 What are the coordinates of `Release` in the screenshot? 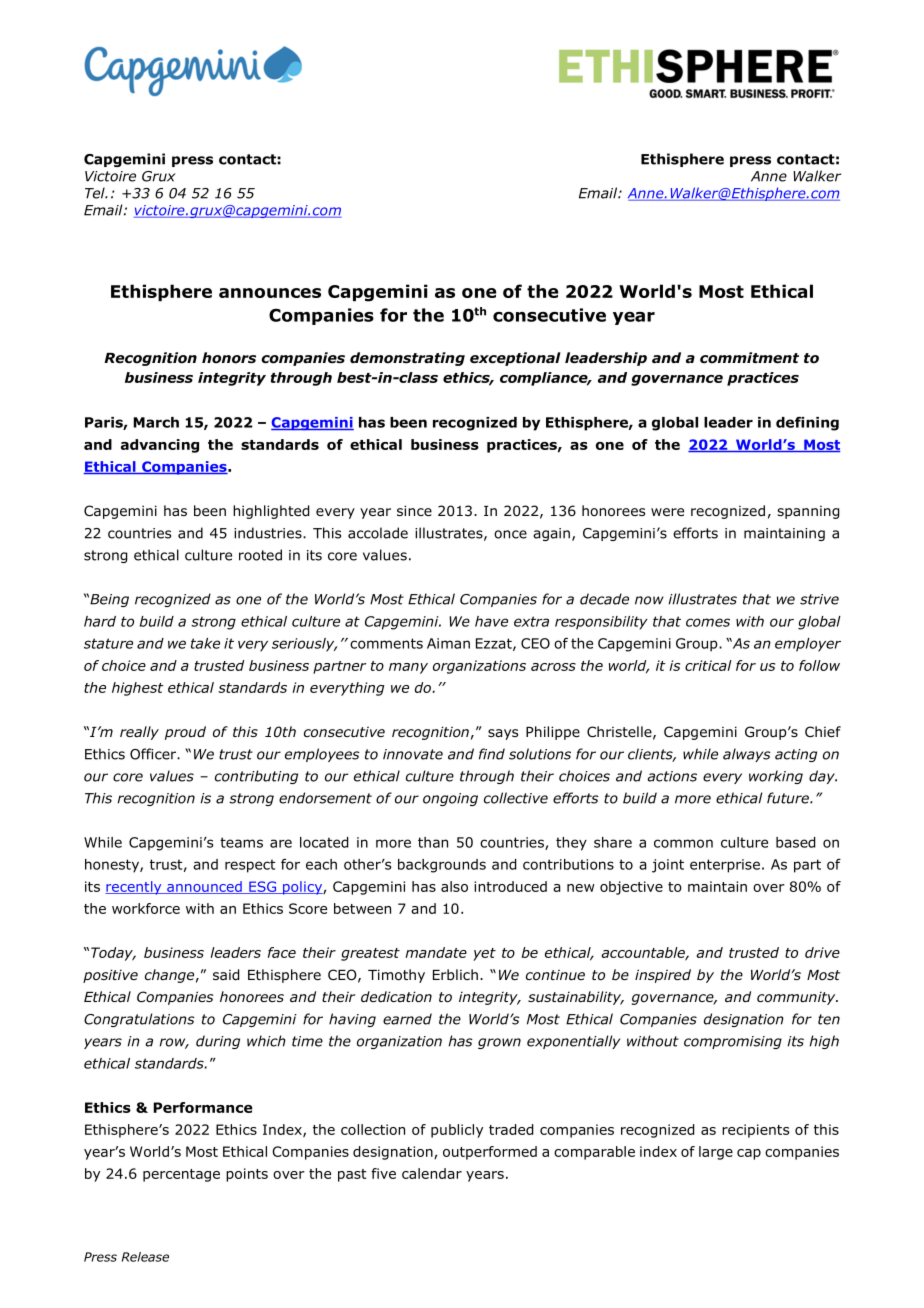 It's located at (145, 1257).
